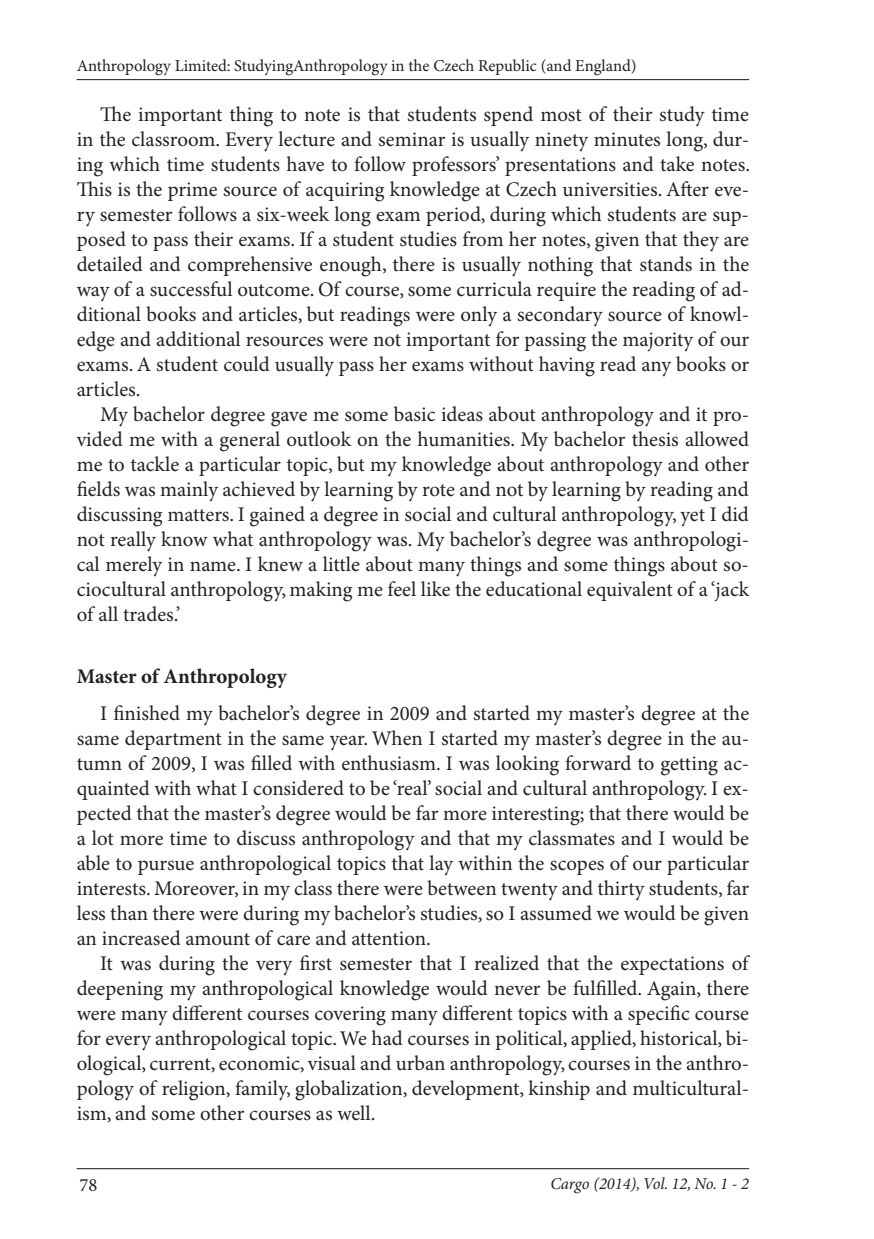 This screenshot has width=874, height=1239. I want to click on feel, so click(402, 589).
